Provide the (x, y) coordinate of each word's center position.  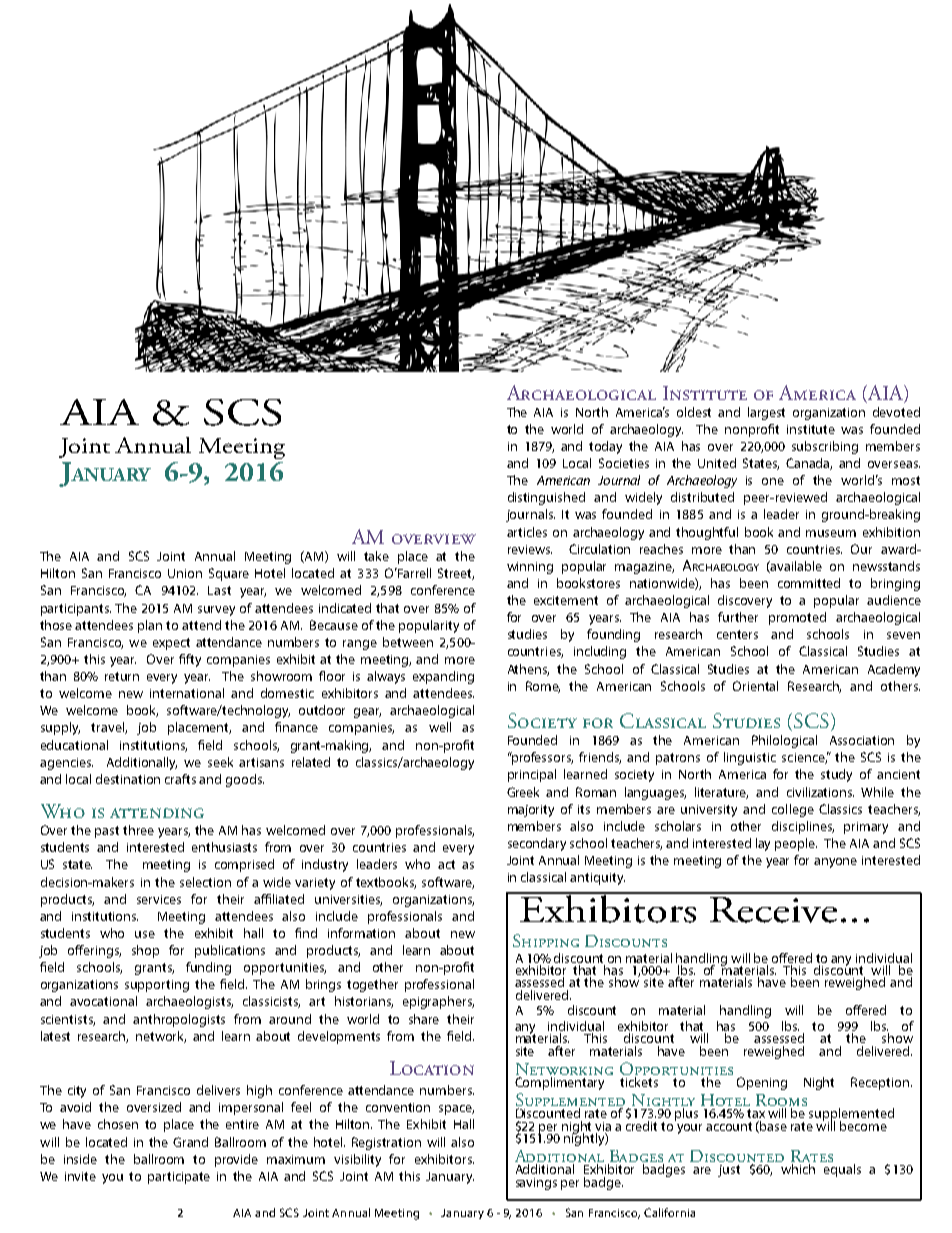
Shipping (546, 940)
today (605, 447)
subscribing (825, 447)
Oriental (755, 686)
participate (179, 1178)
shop (145, 951)
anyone (835, 863)
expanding (443, 677)
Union (185, 573)
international (187, 693)
